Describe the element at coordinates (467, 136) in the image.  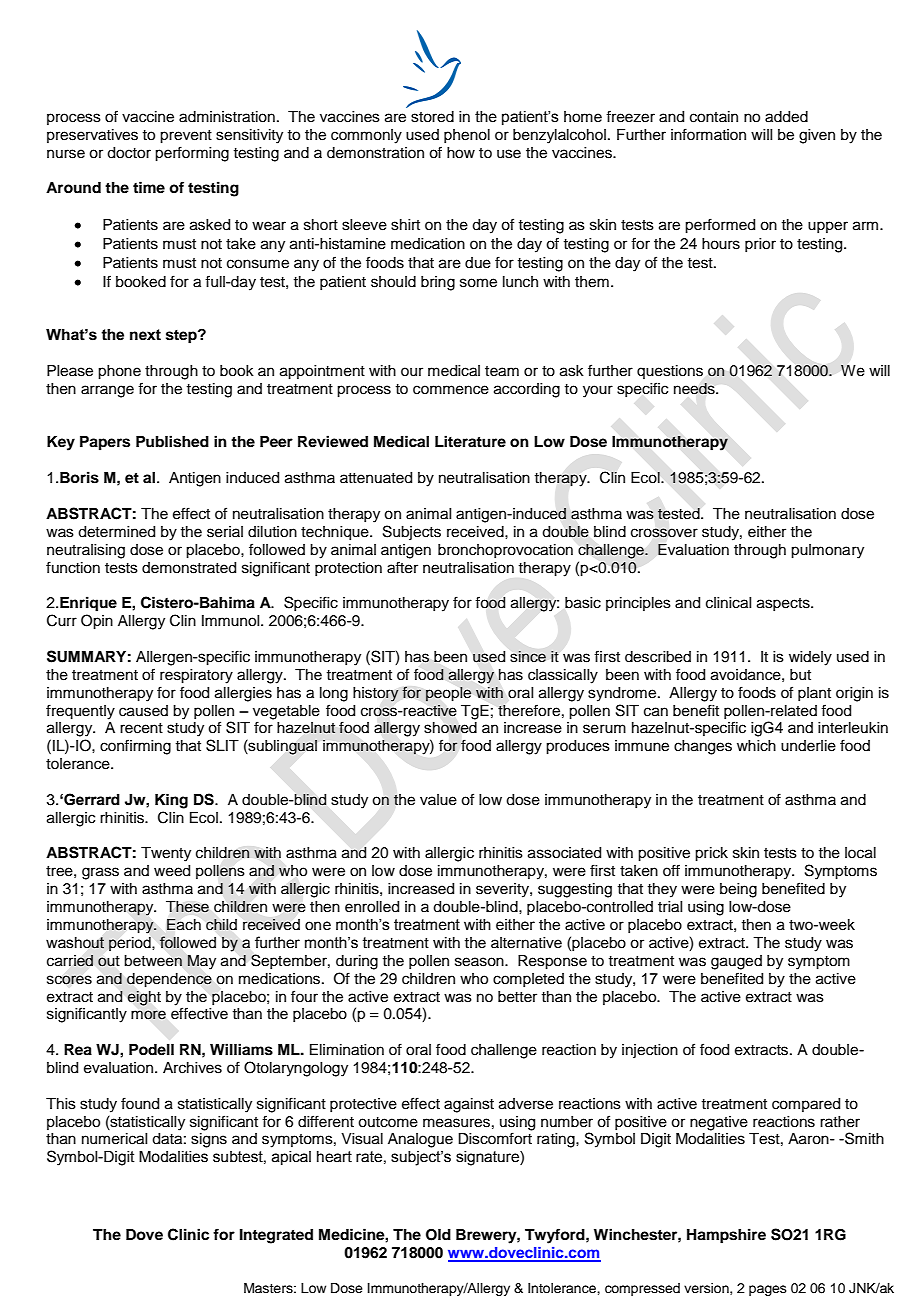
I see `phenol` at that location.
